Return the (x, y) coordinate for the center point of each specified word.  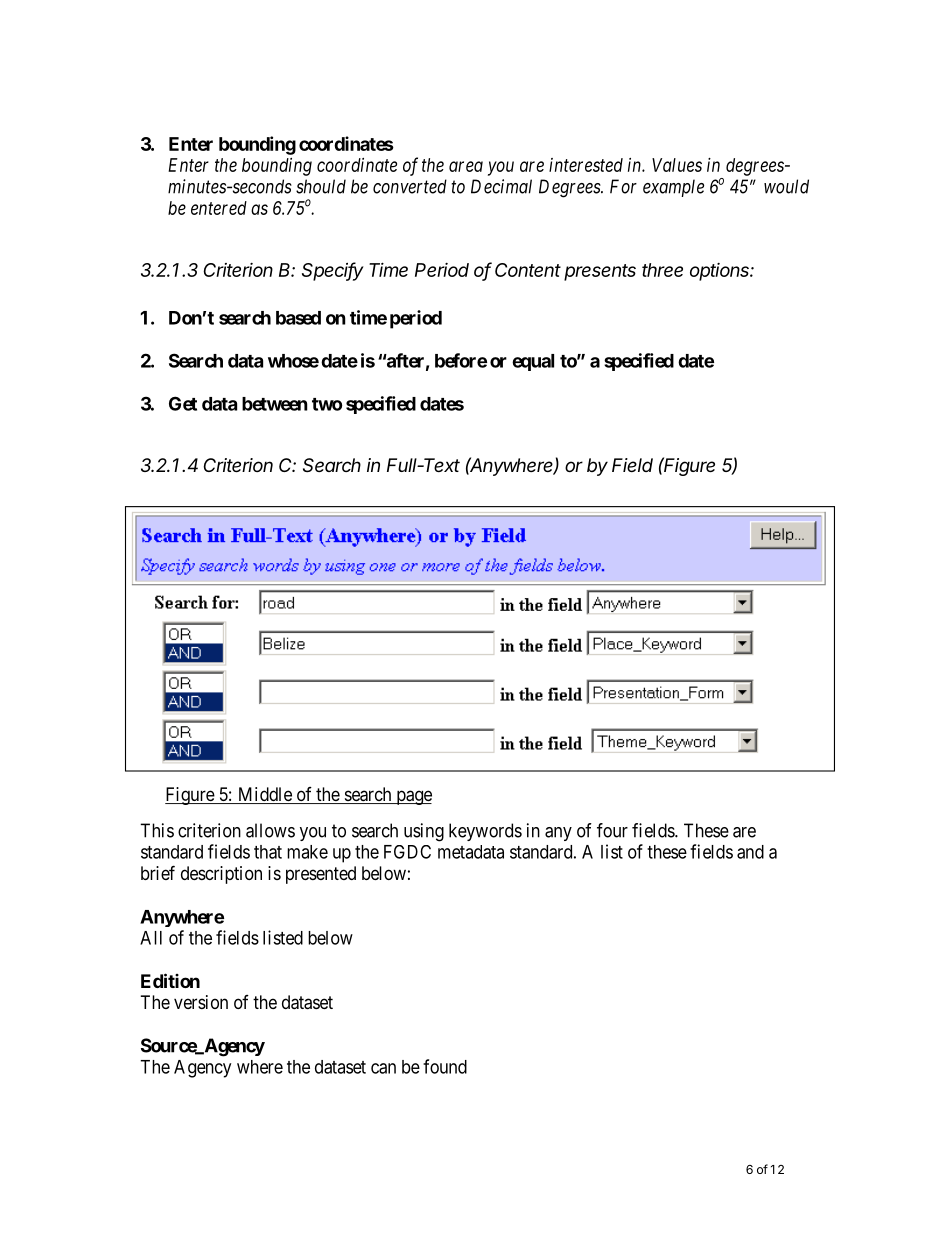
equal (533, 362)
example (673, 188)
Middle (264, 795)
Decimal (501, 186)
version (201, 1002)
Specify (333, 271)
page (413, 797)
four (612, 830)
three (662, 270)
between (275, 404)
